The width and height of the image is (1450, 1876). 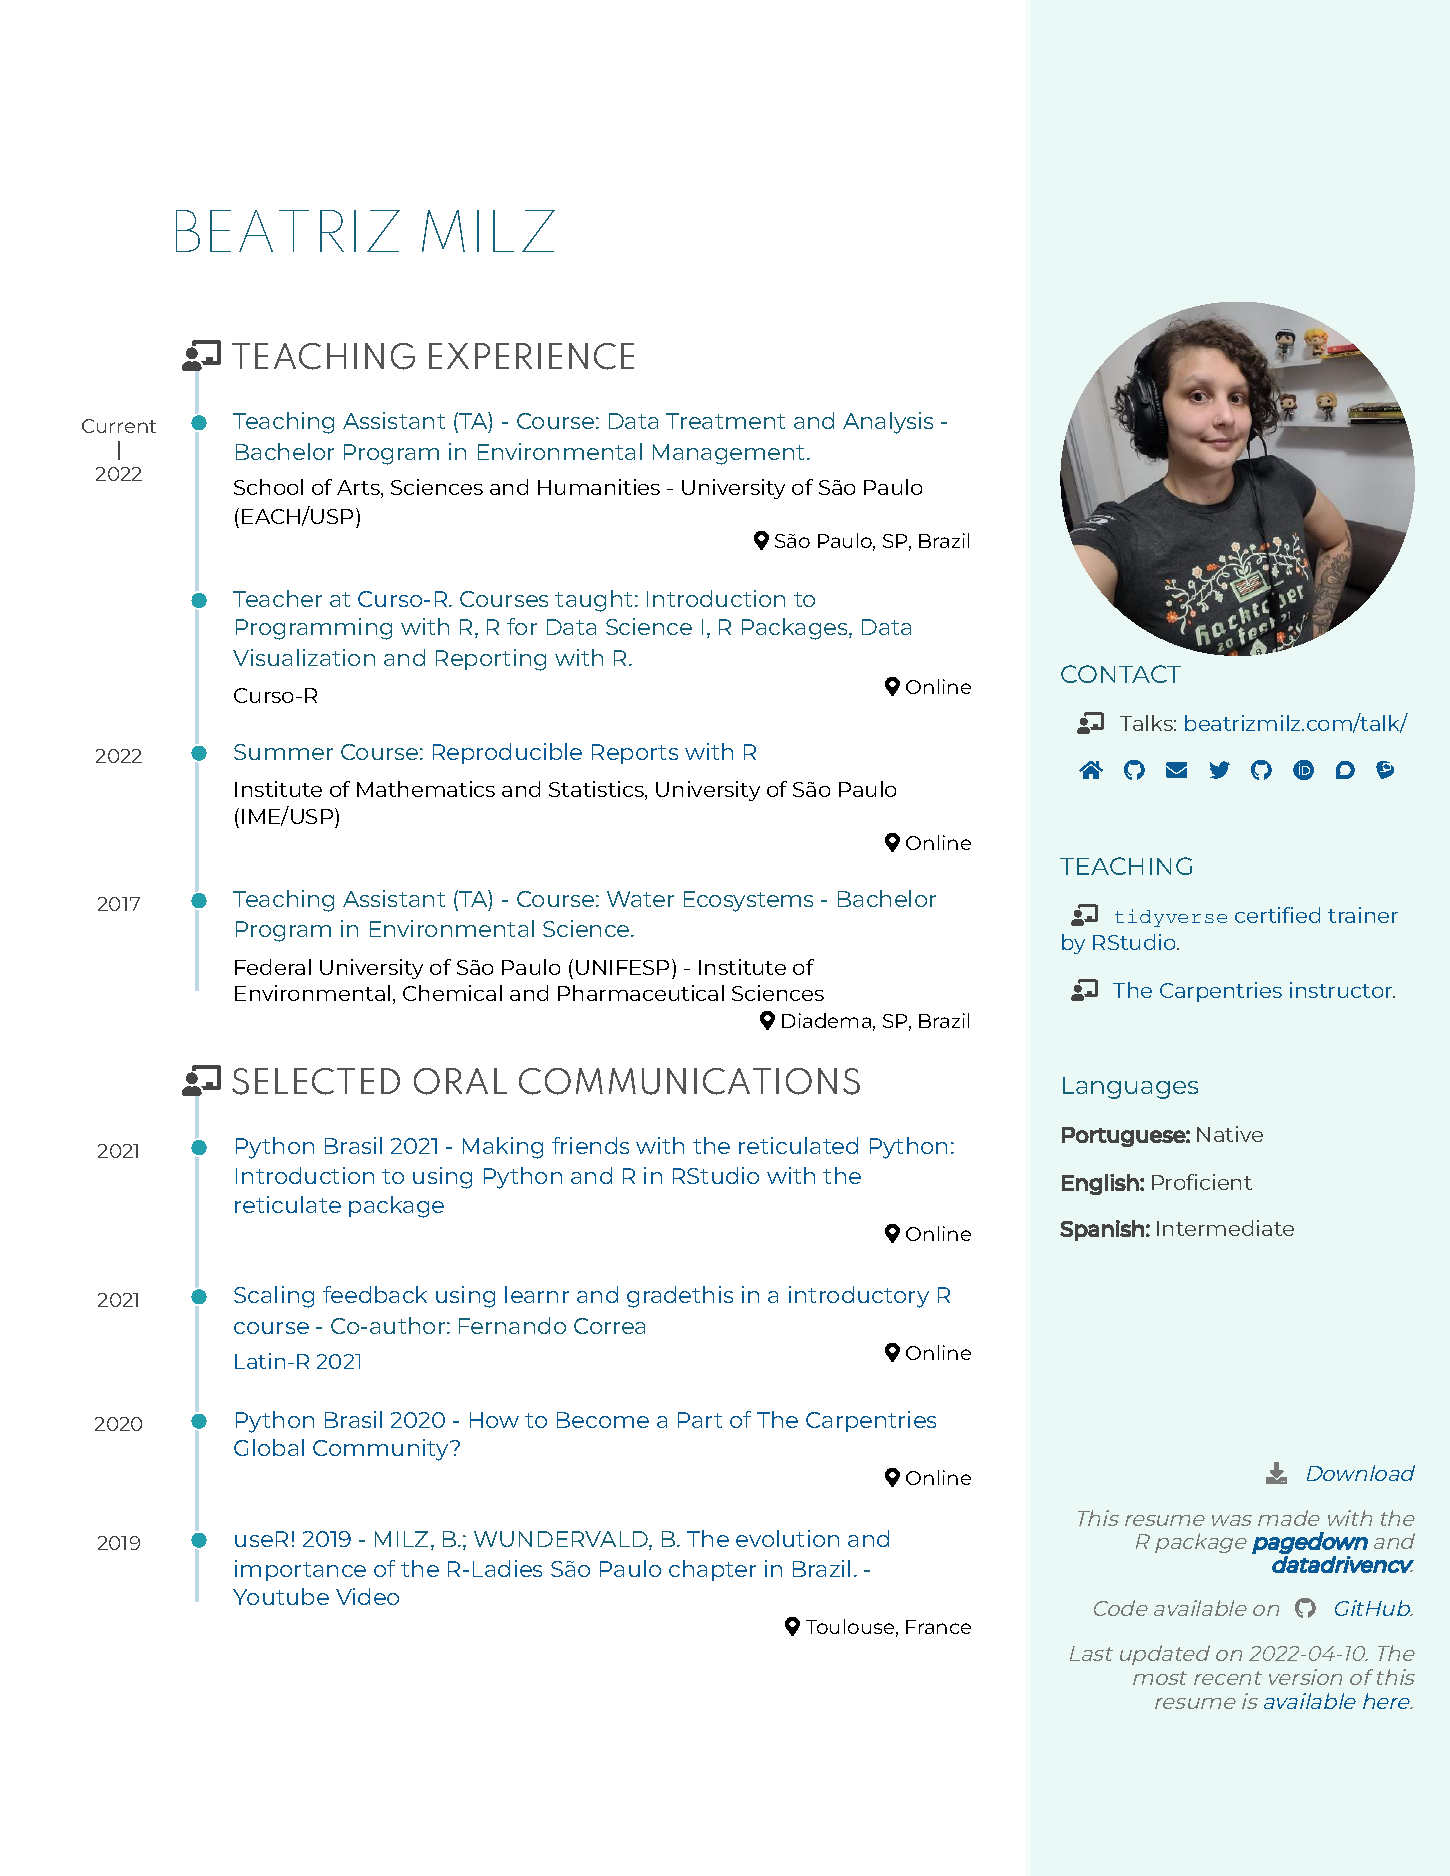 What do you see at coordinates (304, 657) in the image?
I see `Visualization` at bounding box center [304, 657].
